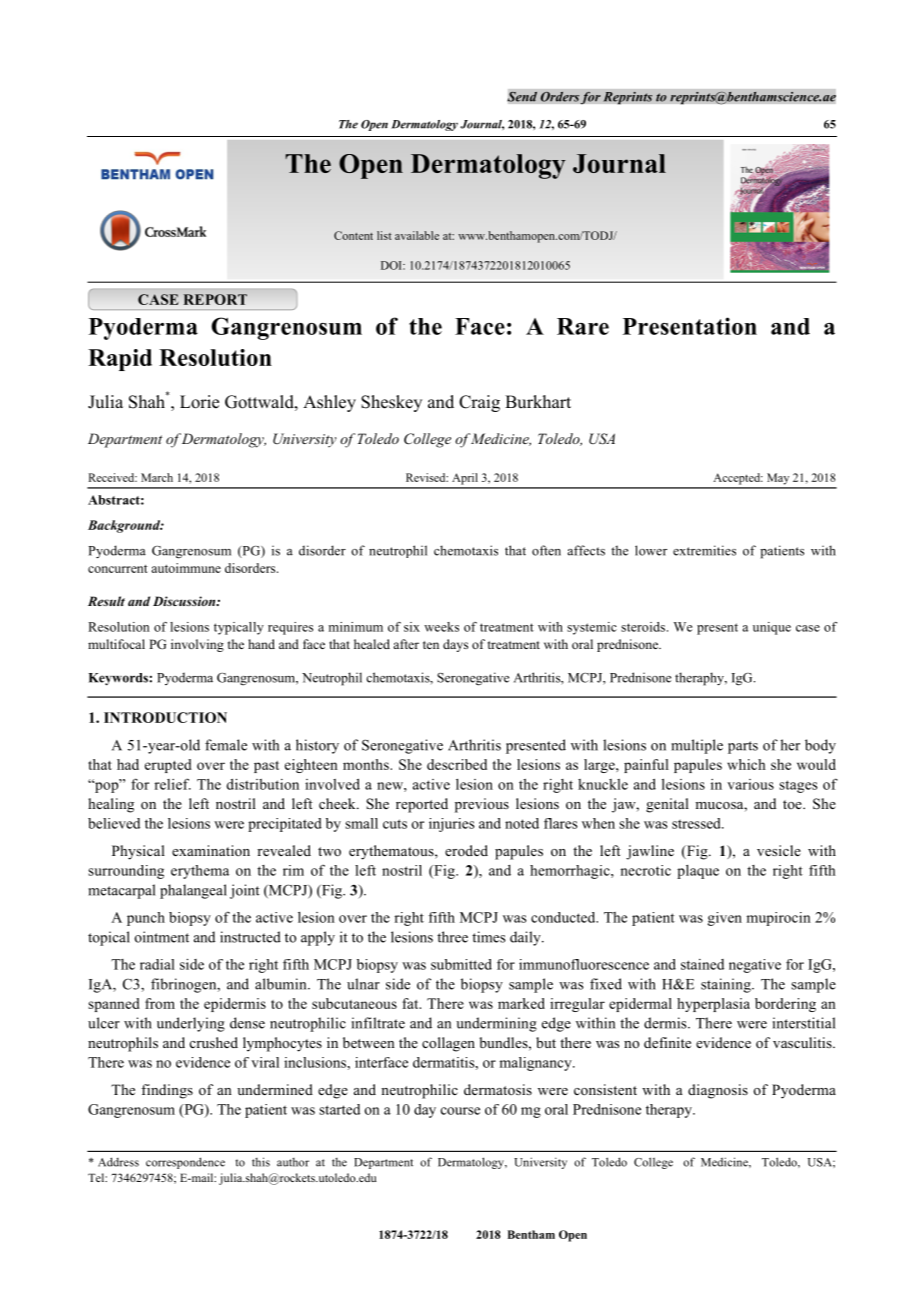  What do you see at coordinates (417, 235) in the screenshot?
I see `available` at bounding box center [417, 235].
